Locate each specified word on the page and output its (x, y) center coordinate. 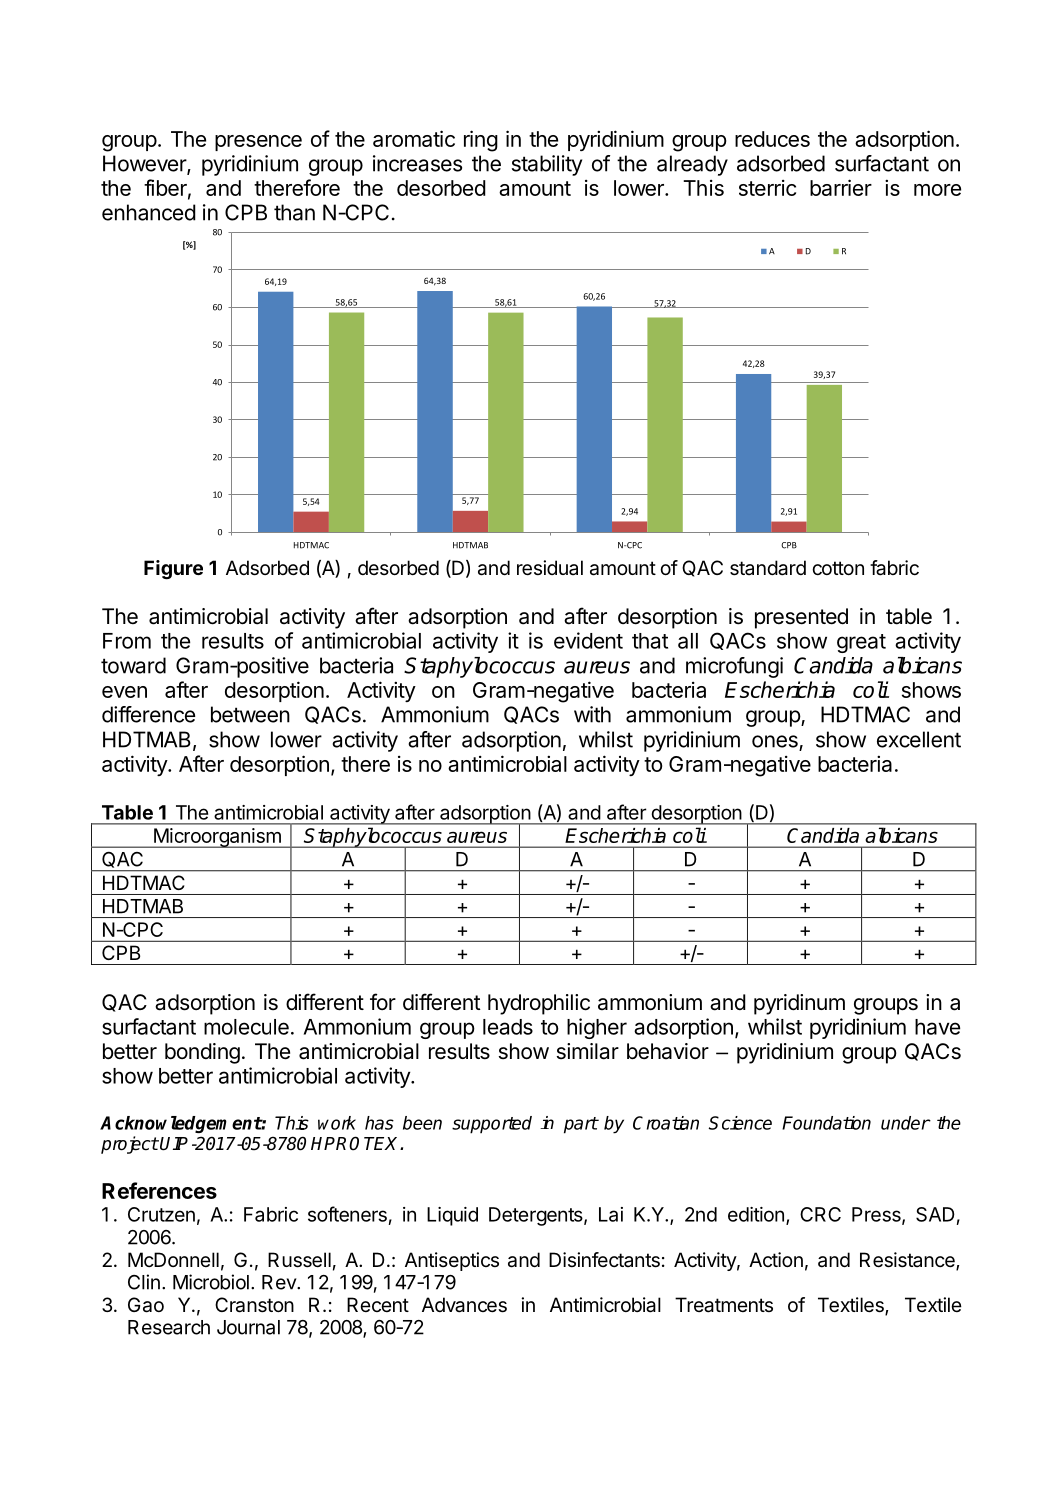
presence (258, 143)
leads (508, 1027)
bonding (202, 1053)
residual (550, 568)
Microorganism (217, 838)
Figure (173, 570)
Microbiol (211, 1282)
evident (588, 640)
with (592, 714)
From (127, 641)
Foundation (826, 1123)
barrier (841, 187)
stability (547, 165)
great (861, 643)
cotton (838, 568)
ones (775, 741)
